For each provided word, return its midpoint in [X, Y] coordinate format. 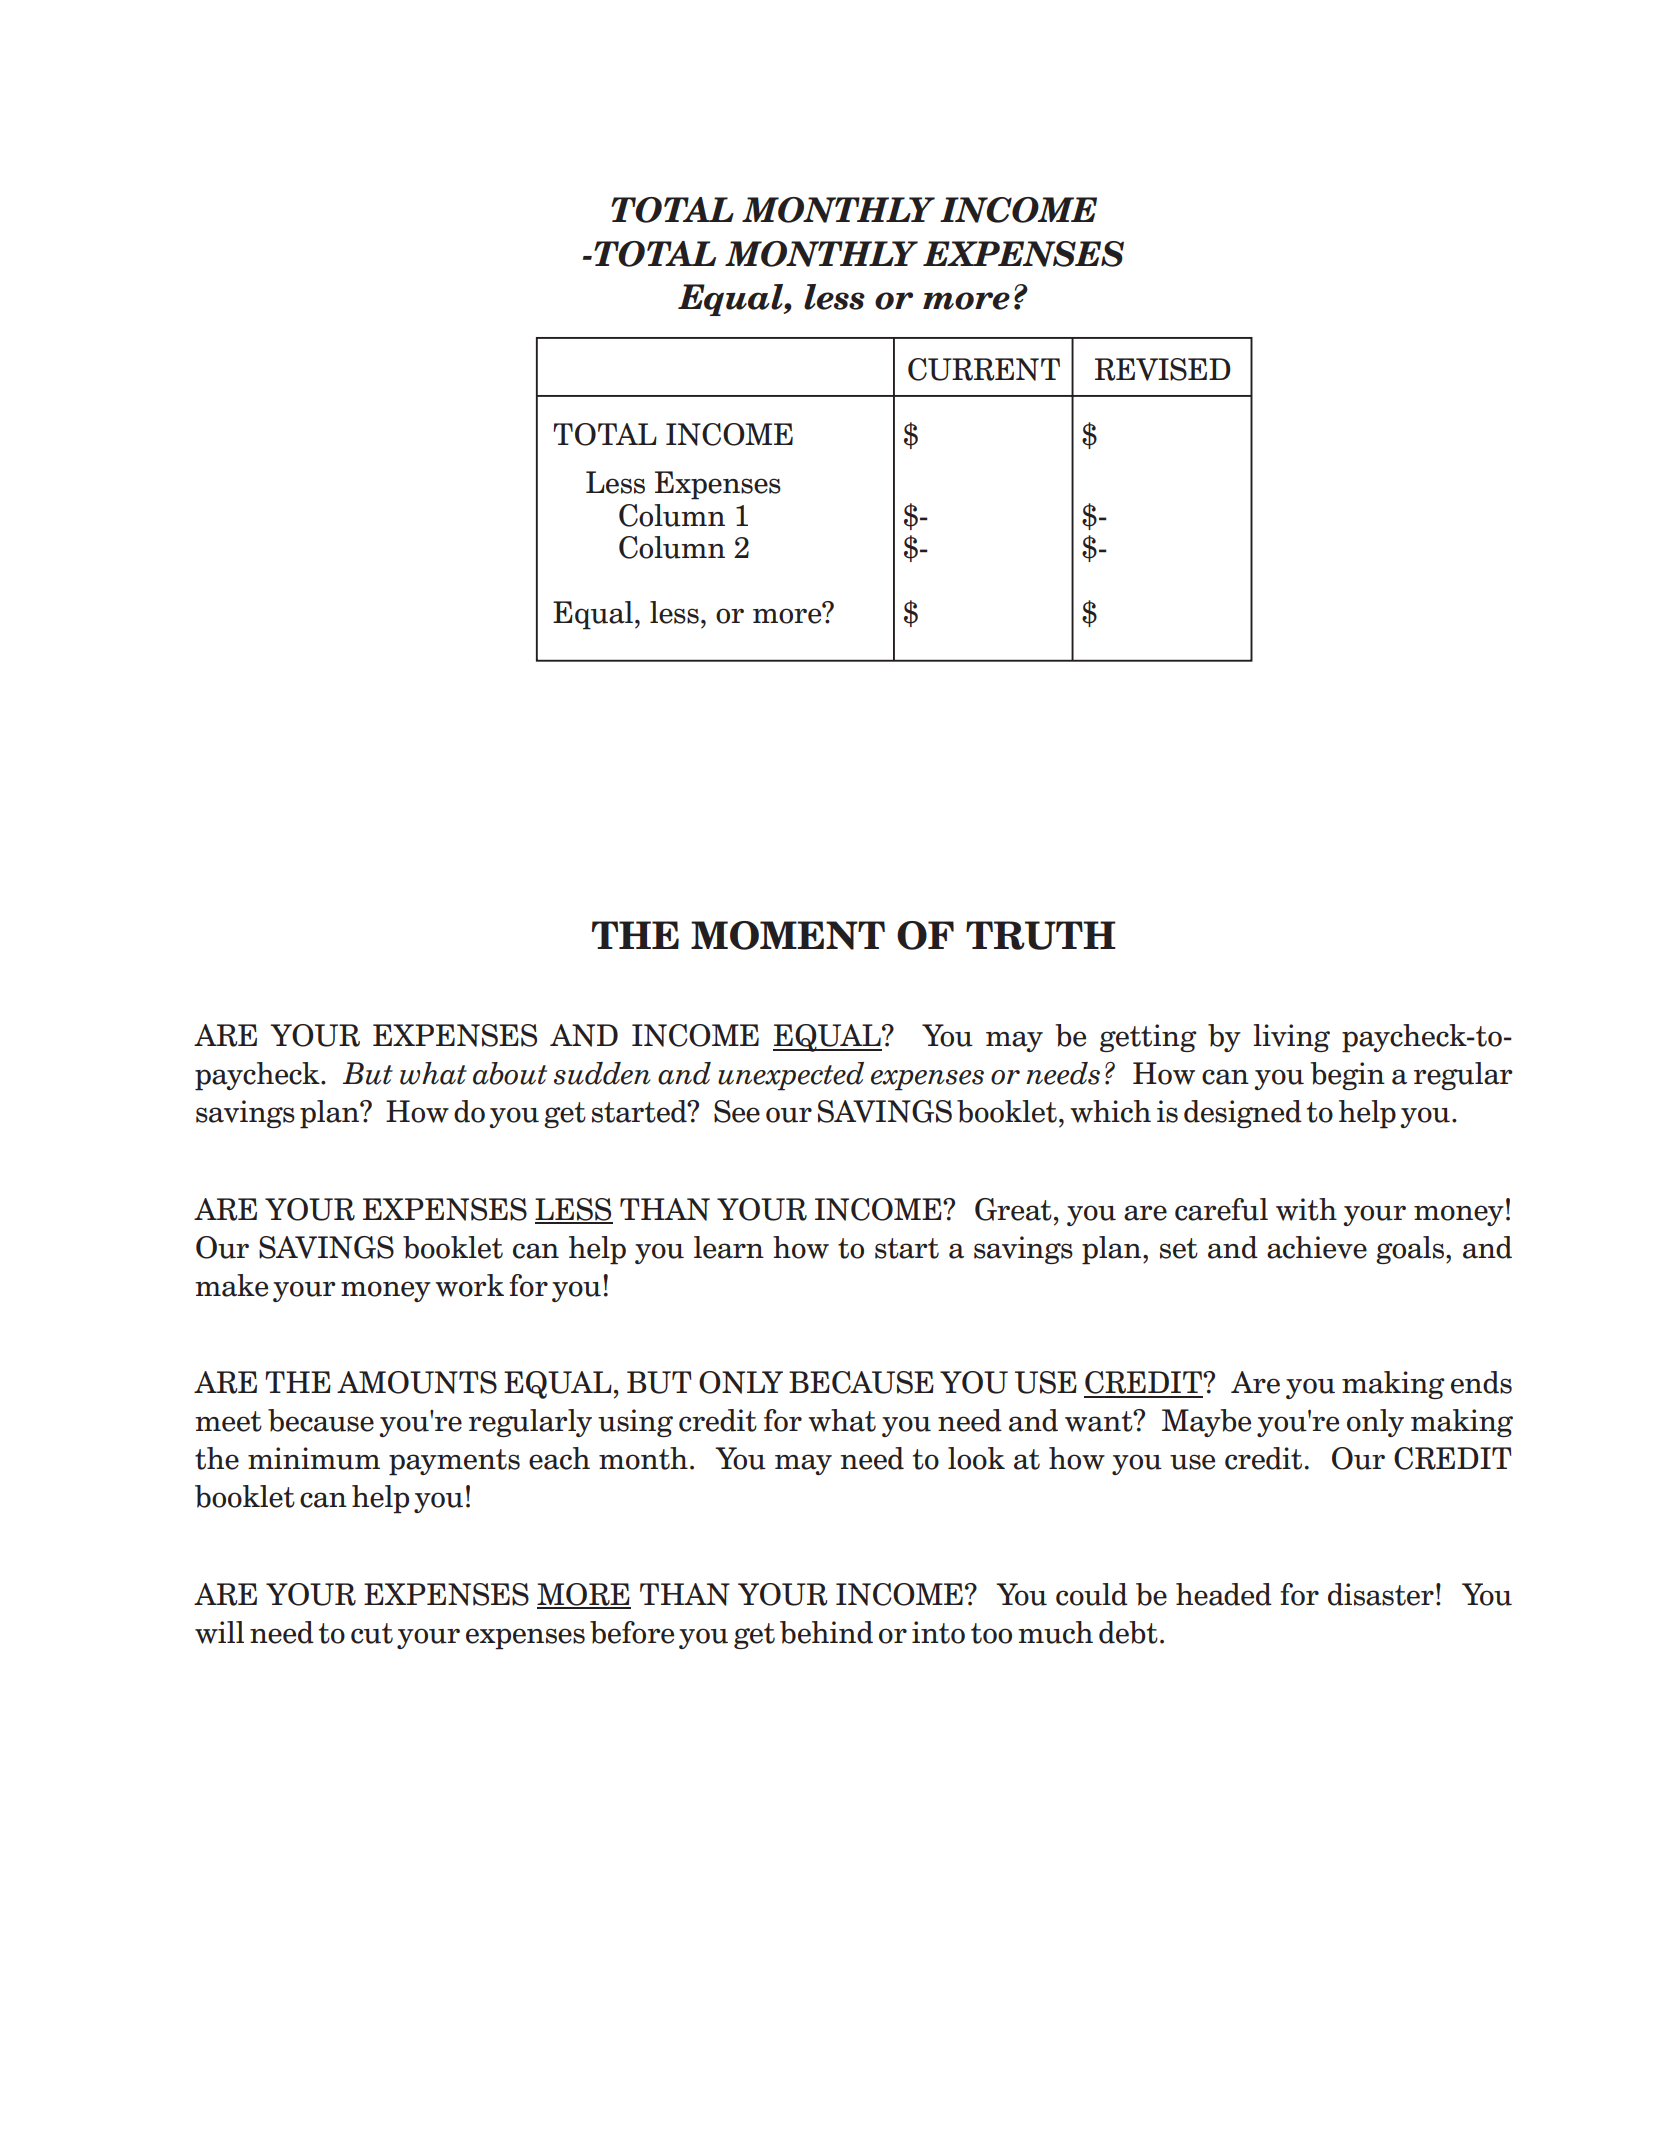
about [510, 1073]
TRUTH [1041, 935]
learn [729, 1247]
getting [1148, 1038]
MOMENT [788, 935]
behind [826, 1632]
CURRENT [984, 369]
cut [372, 1633]
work [469, 1285]
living [1291, 1038]
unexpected [791, 1076]
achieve [1317, 1247]
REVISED [1163, 369]
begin [1347, 1076]
